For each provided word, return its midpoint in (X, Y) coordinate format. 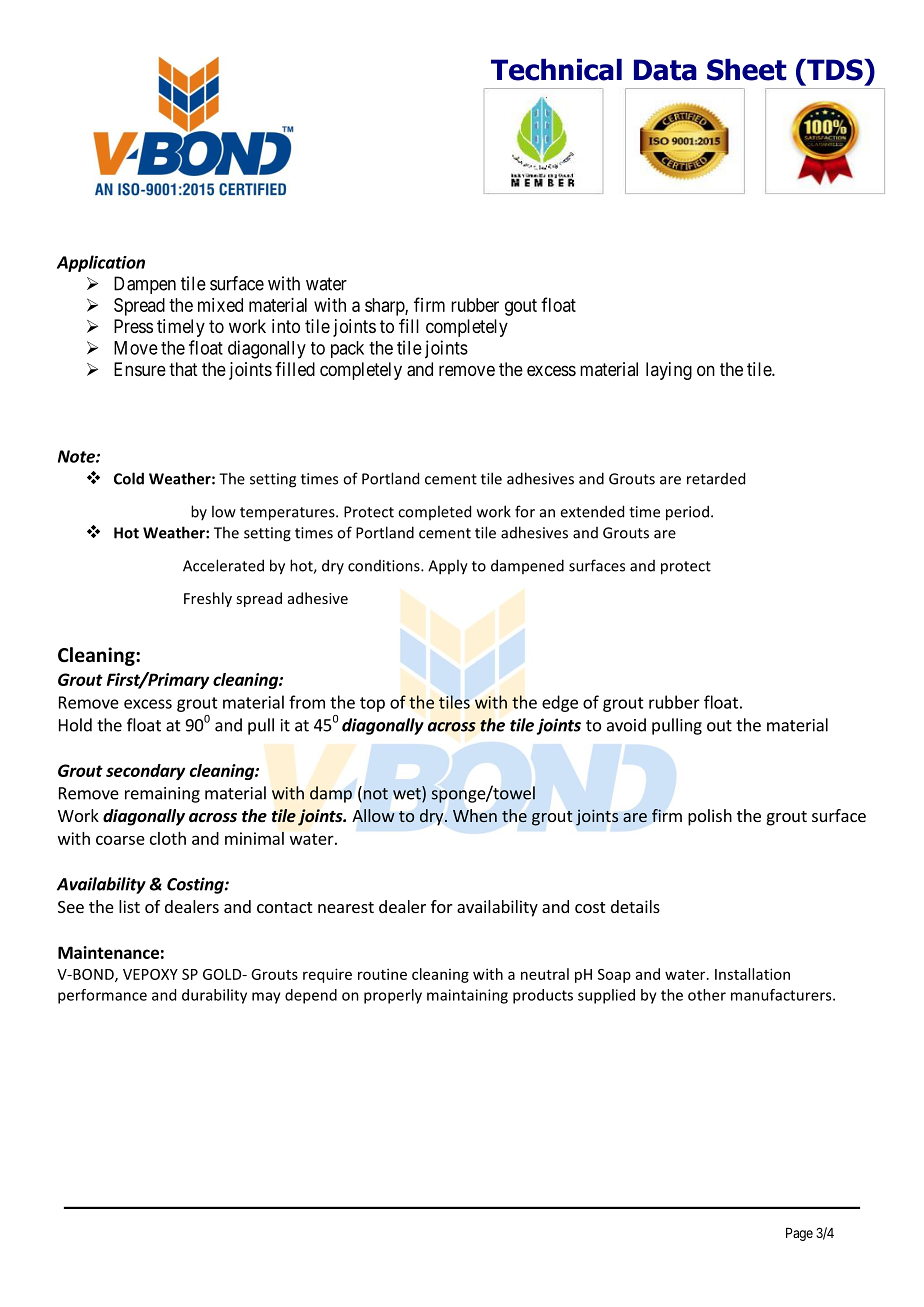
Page (799, 1234)
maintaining (467, 996)
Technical (556, 70)
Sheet (747, 70)
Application (101, 263)
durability (214, 996)
